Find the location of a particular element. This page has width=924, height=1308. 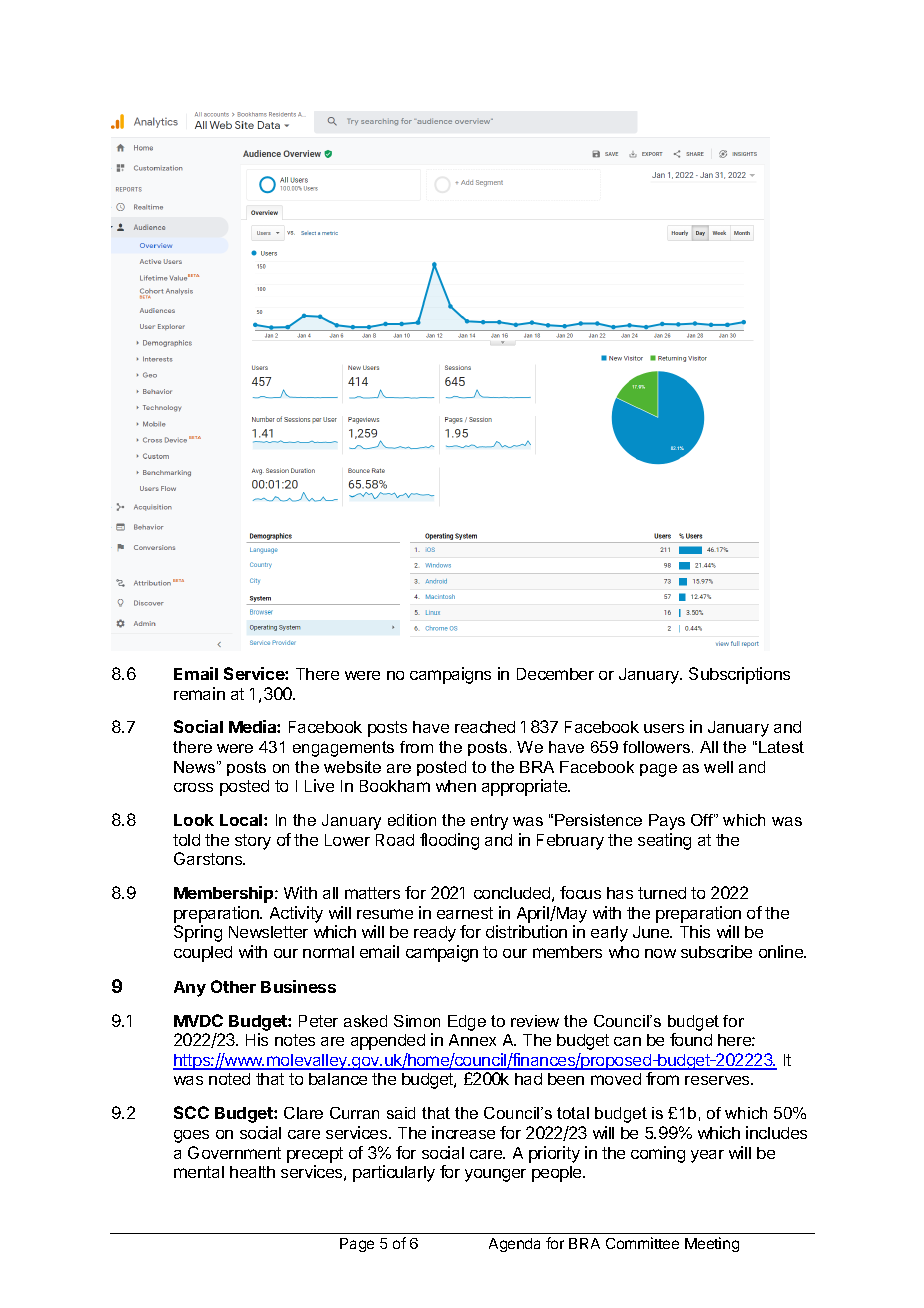

subscribe is located at coordinates (716, 951).
